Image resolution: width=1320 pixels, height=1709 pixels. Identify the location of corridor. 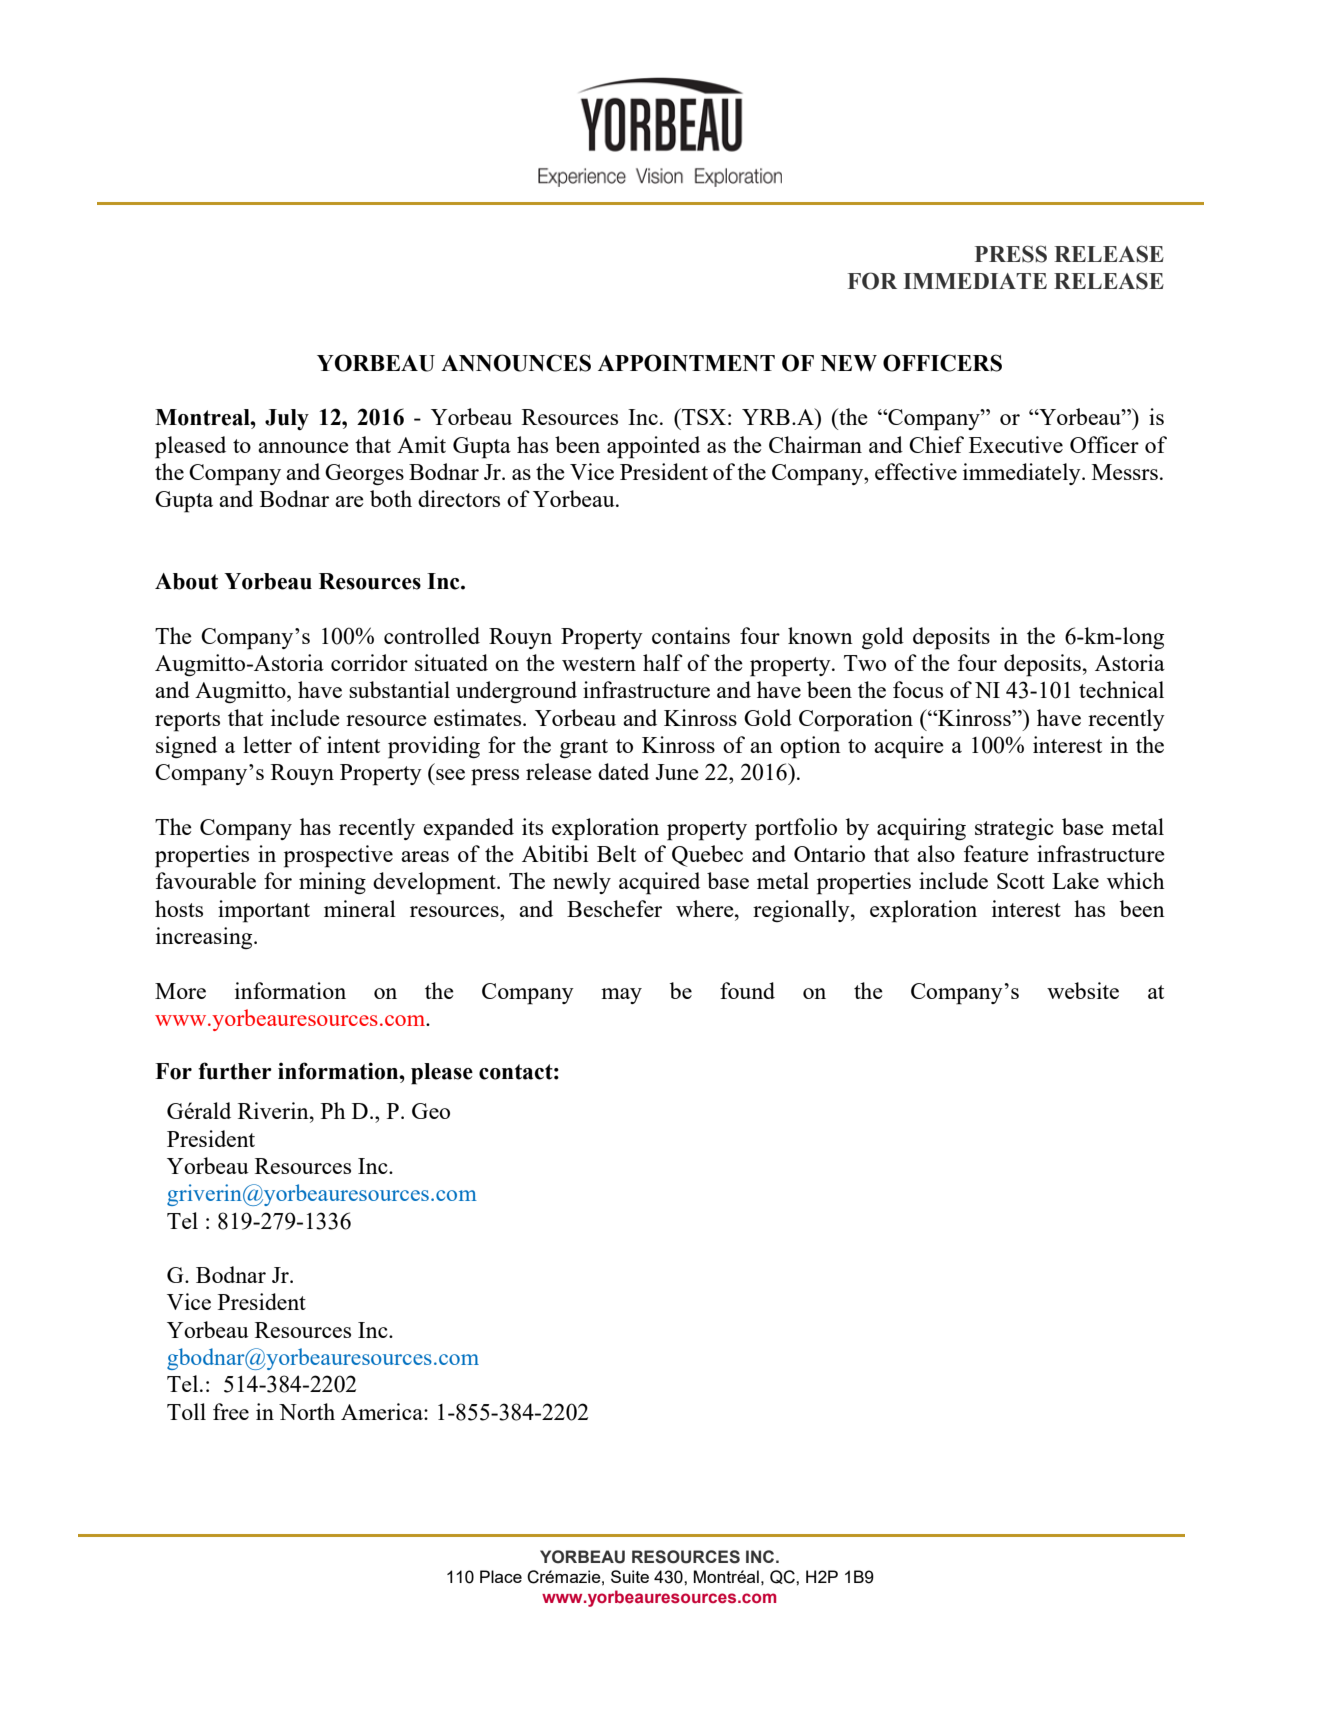
(369, 662).
